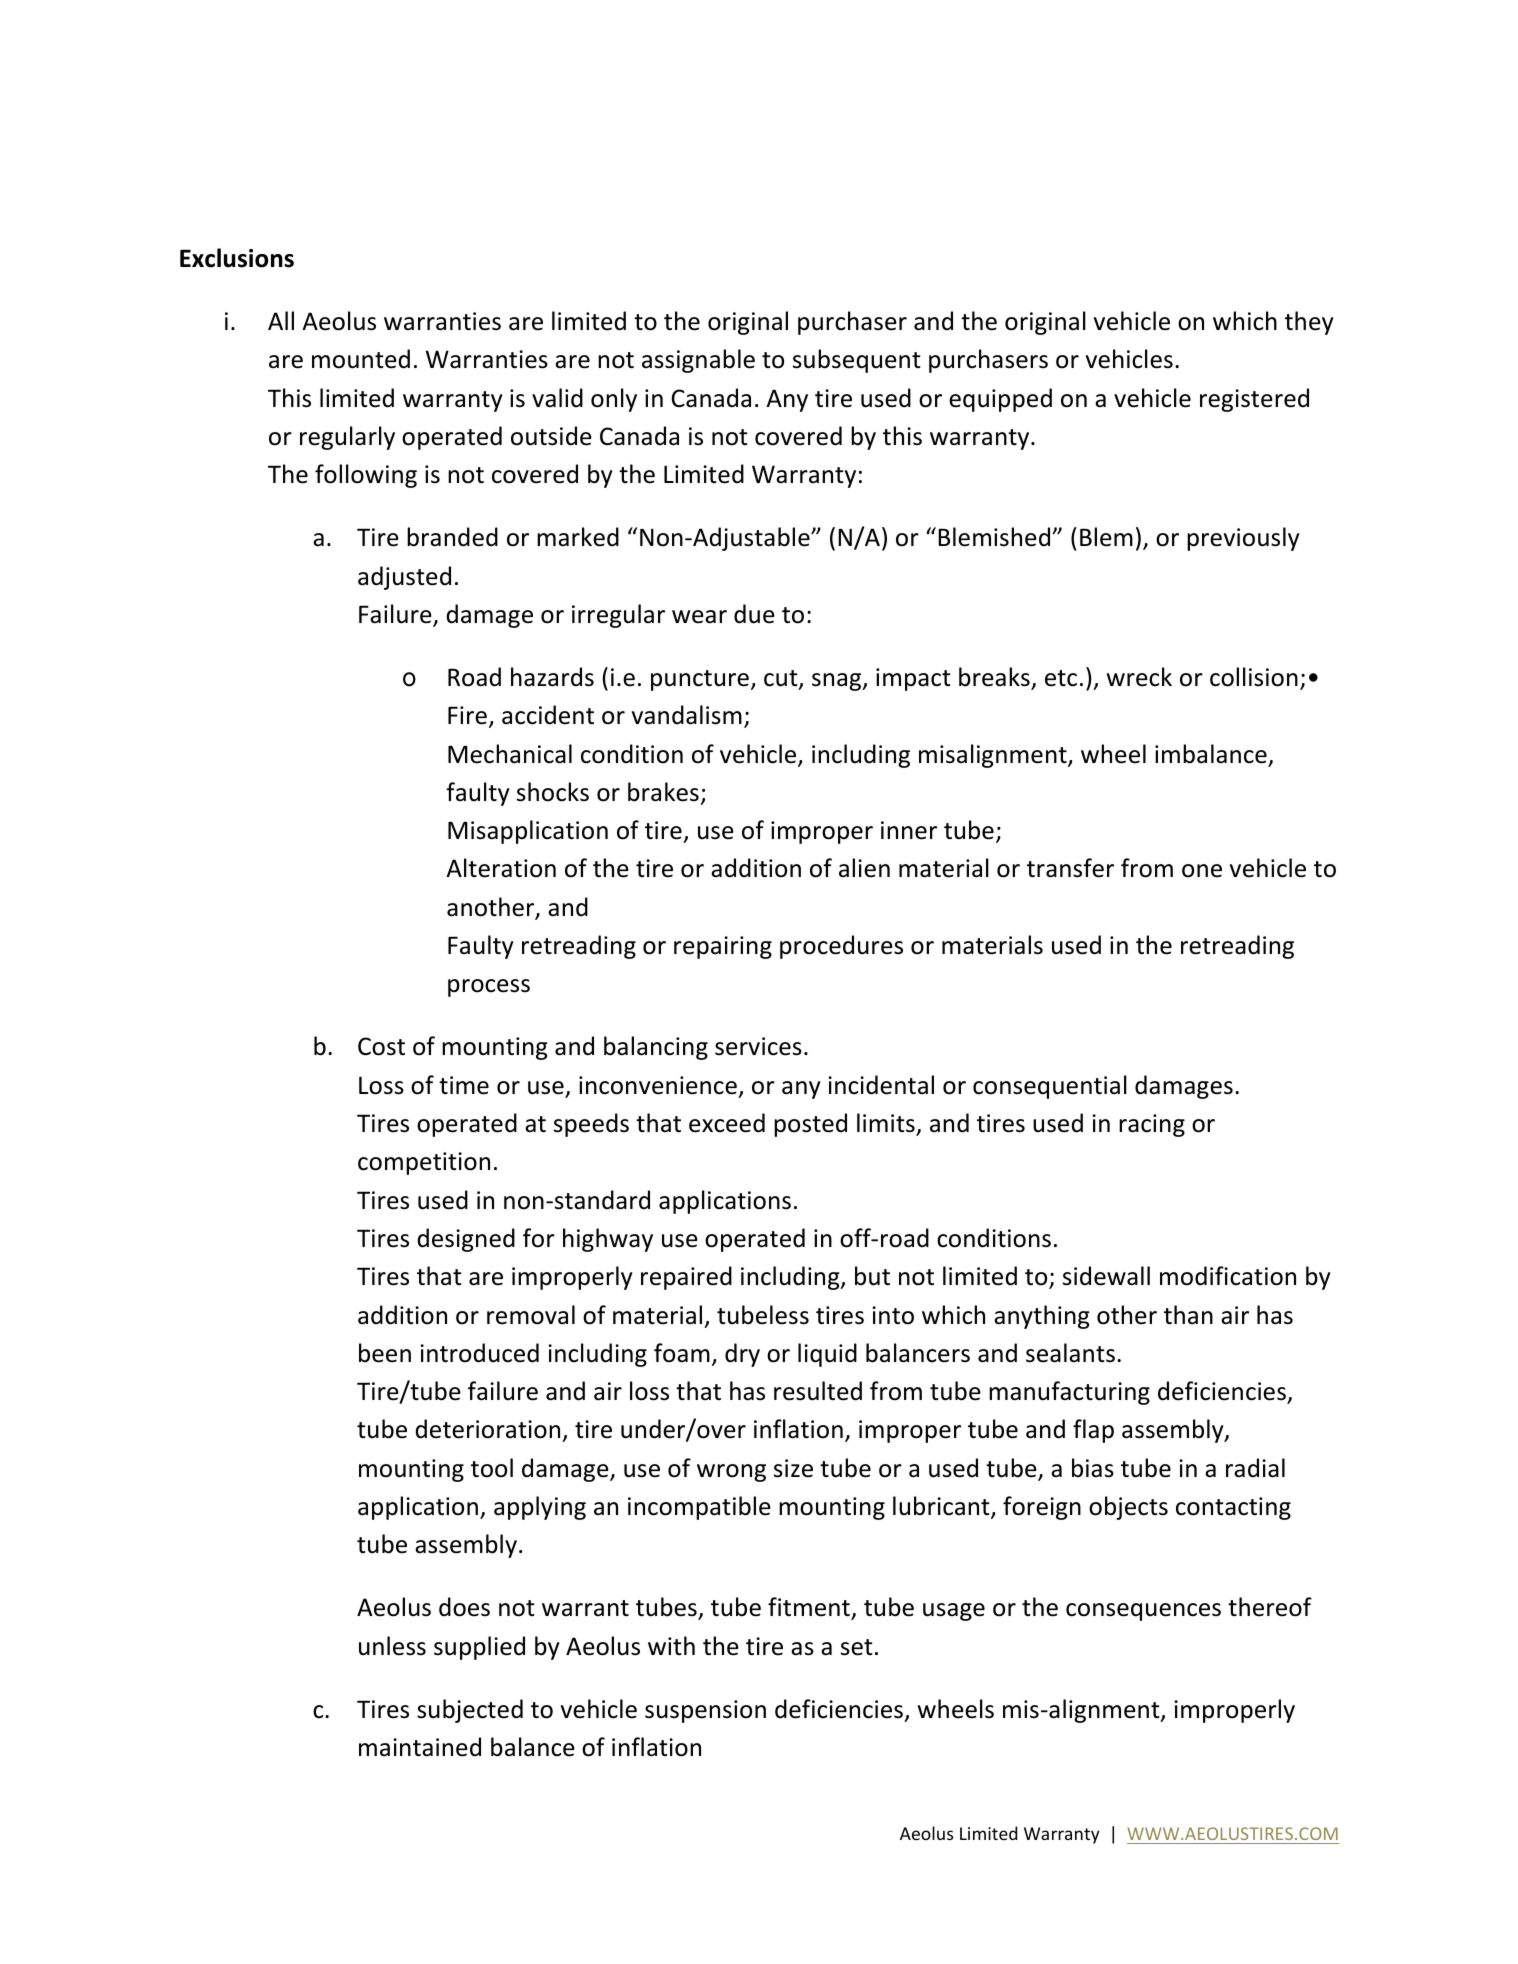 This page has width=1518, height=1964. What do you see at coordinates (663, 792) in the page?
I see `brakes` at bounding box center [663, 792].
